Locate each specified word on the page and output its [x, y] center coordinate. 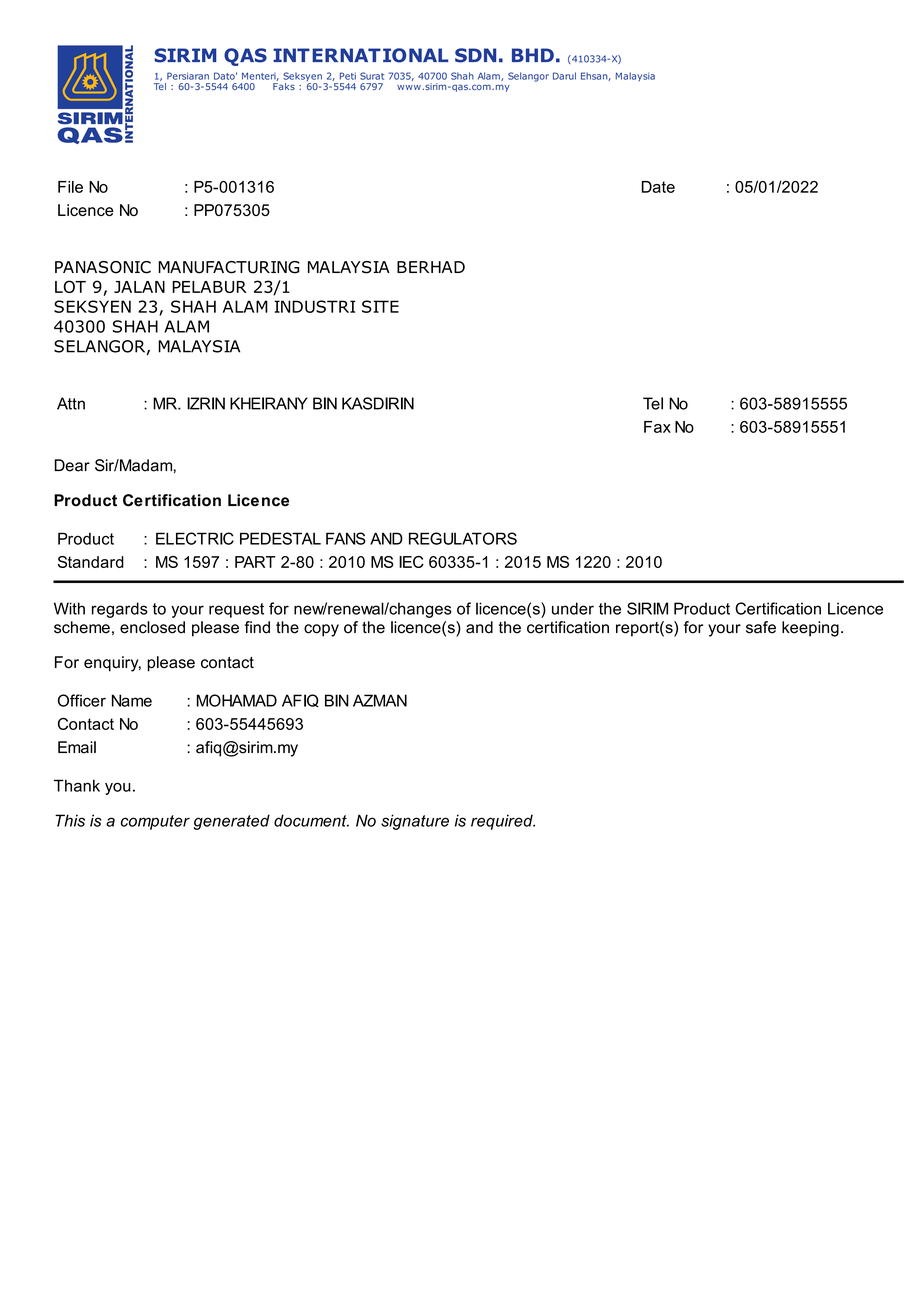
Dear [72, 465]
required [503, 822]
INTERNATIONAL [361, 55]
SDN [475, 55]
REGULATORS [463, 538]
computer [155, 822]
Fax [657, 427]
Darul [564, 76]
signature [415, 822]
